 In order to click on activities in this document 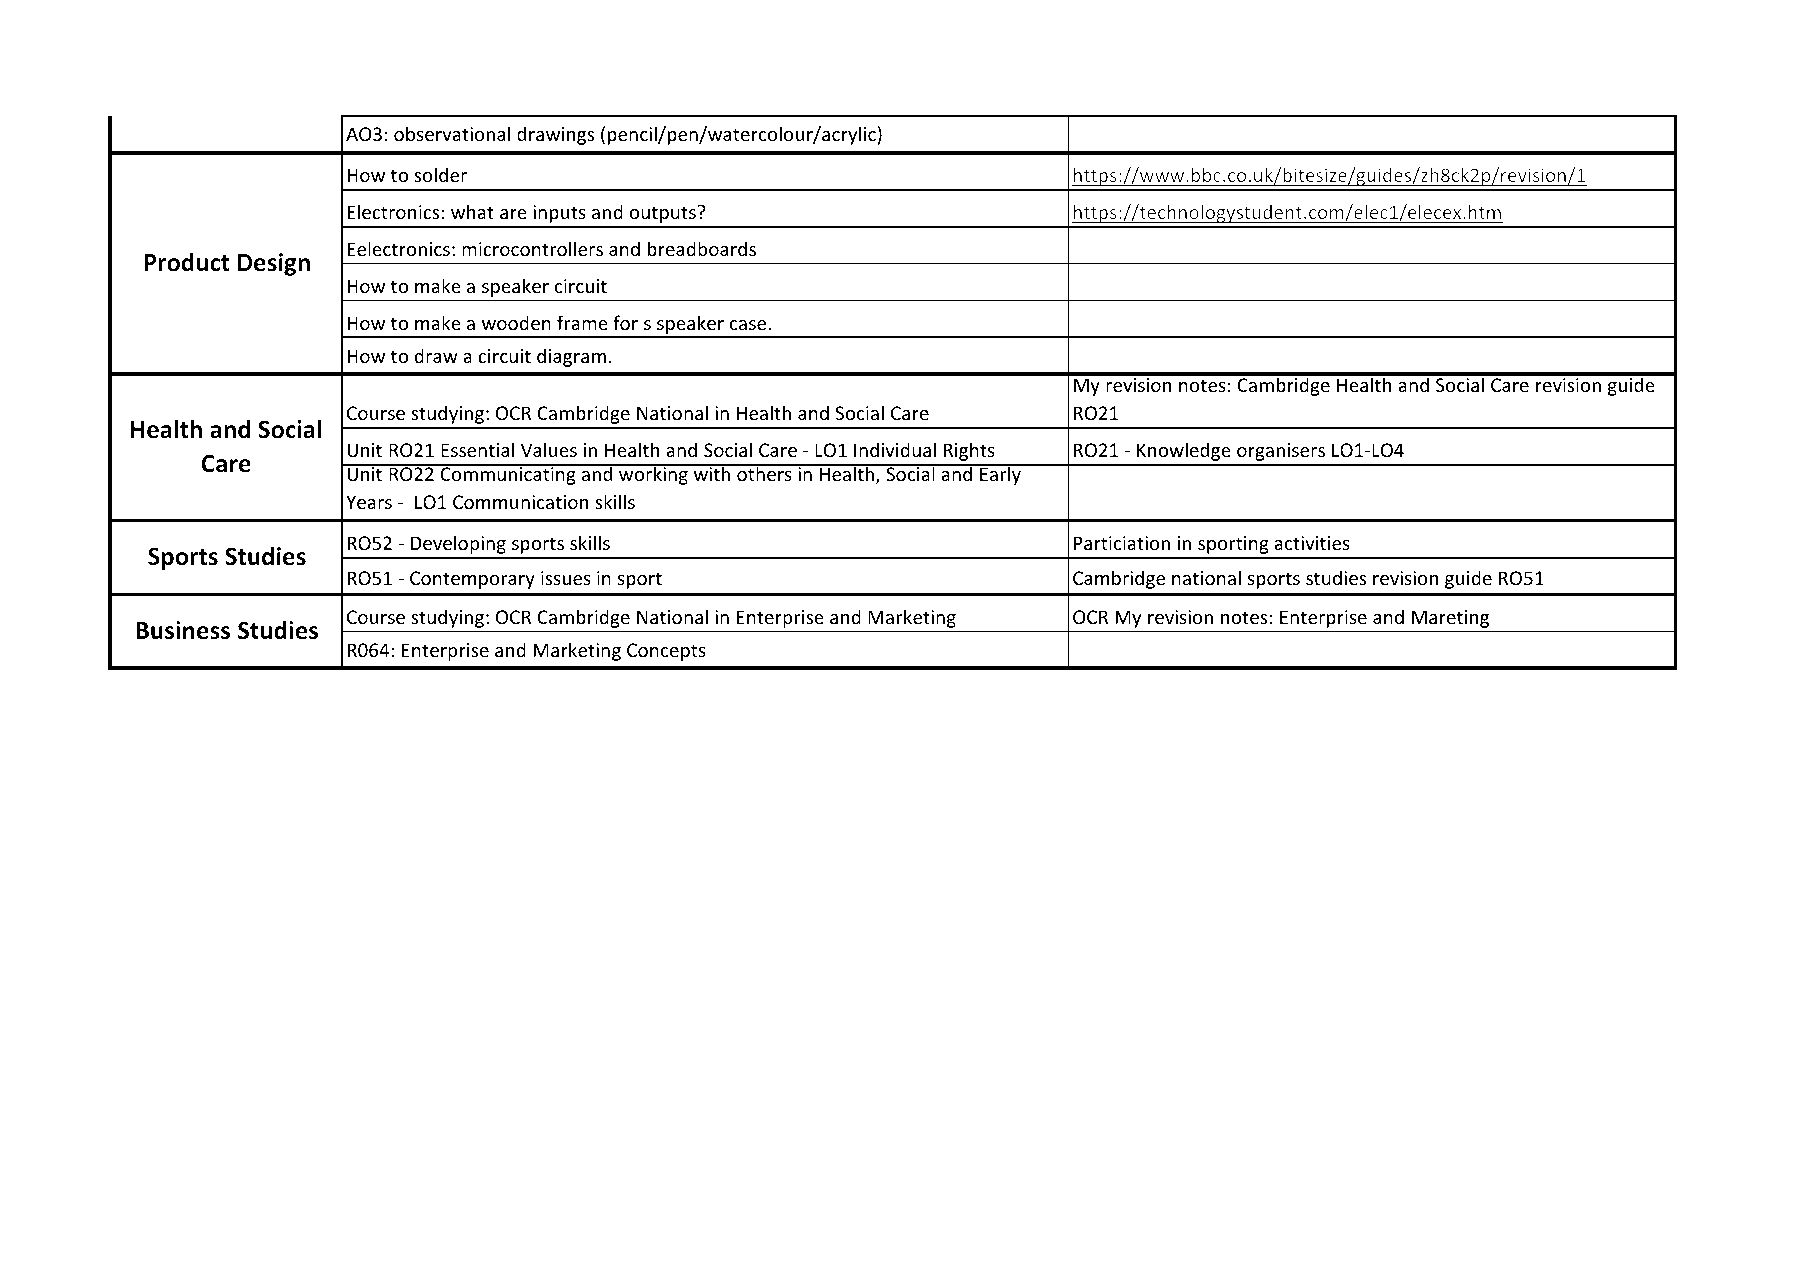, I will do `click(1312, 543)`.
